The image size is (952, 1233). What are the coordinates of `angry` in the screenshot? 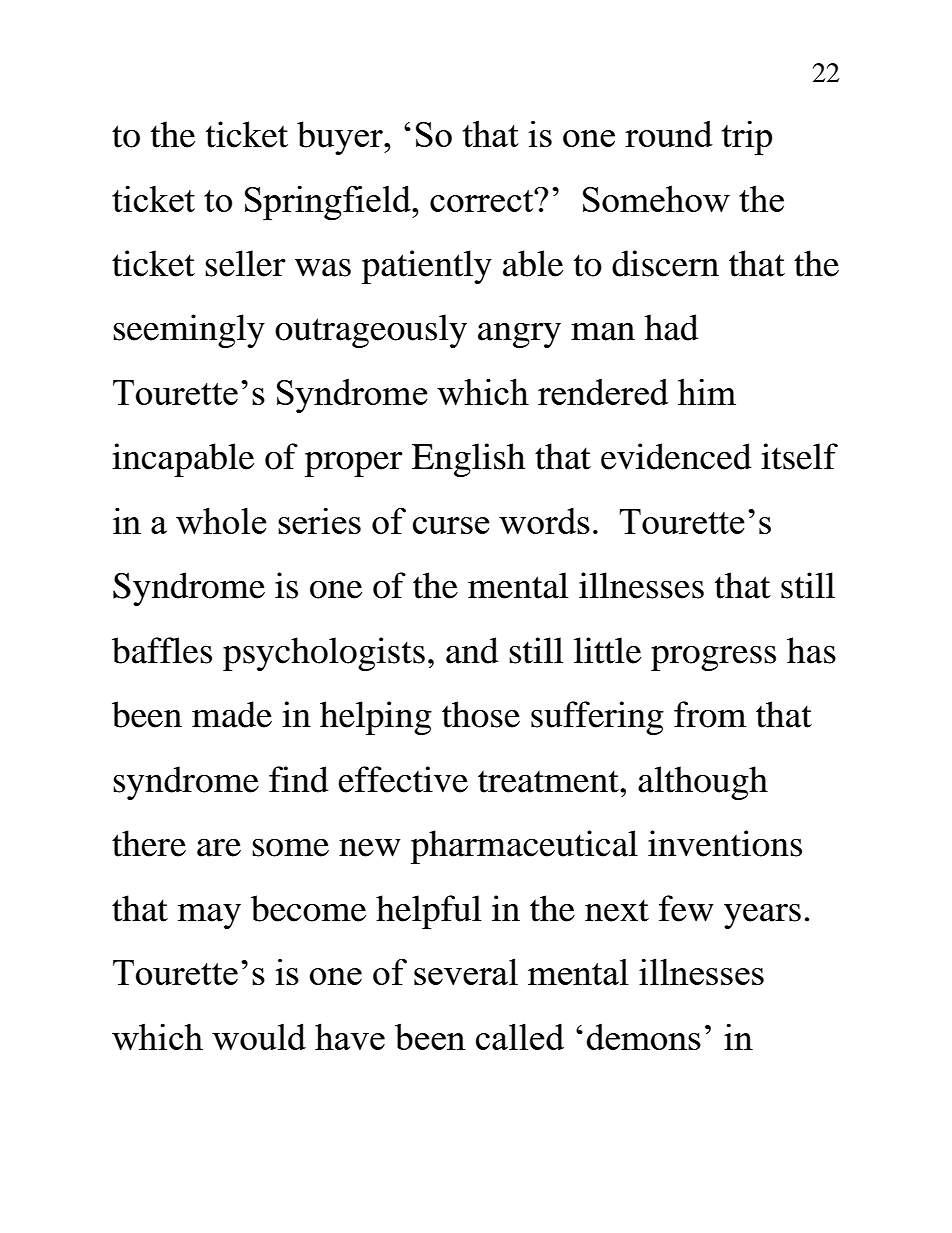 It's located at (519, 335).
